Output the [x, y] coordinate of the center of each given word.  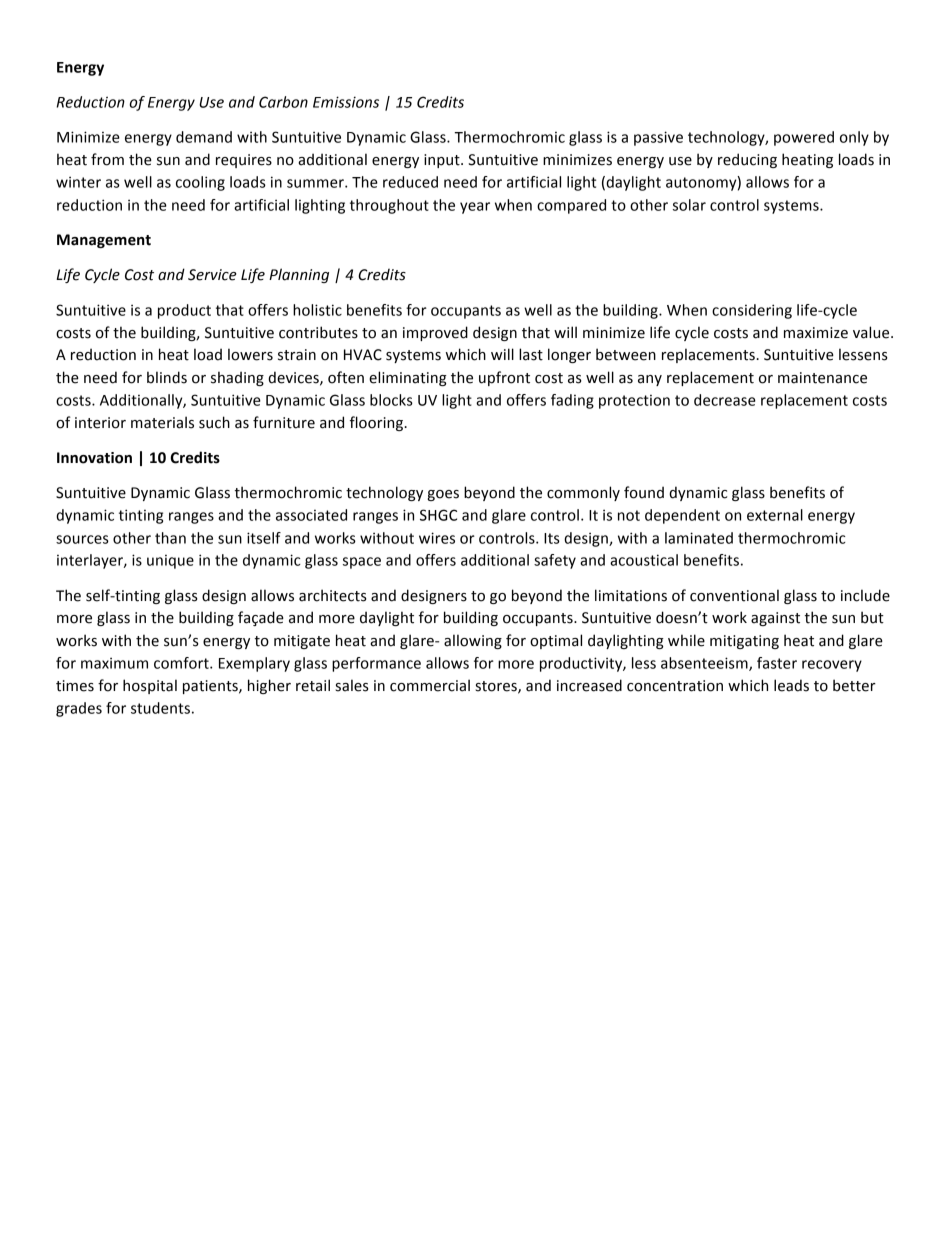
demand [204, 137]
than [170, 538]
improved [435, 333]
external [775, 515]
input [443, 161]
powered [804, 138]
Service [212, 275]
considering [752, 311]
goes [443, 495]
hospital [150, 686]
